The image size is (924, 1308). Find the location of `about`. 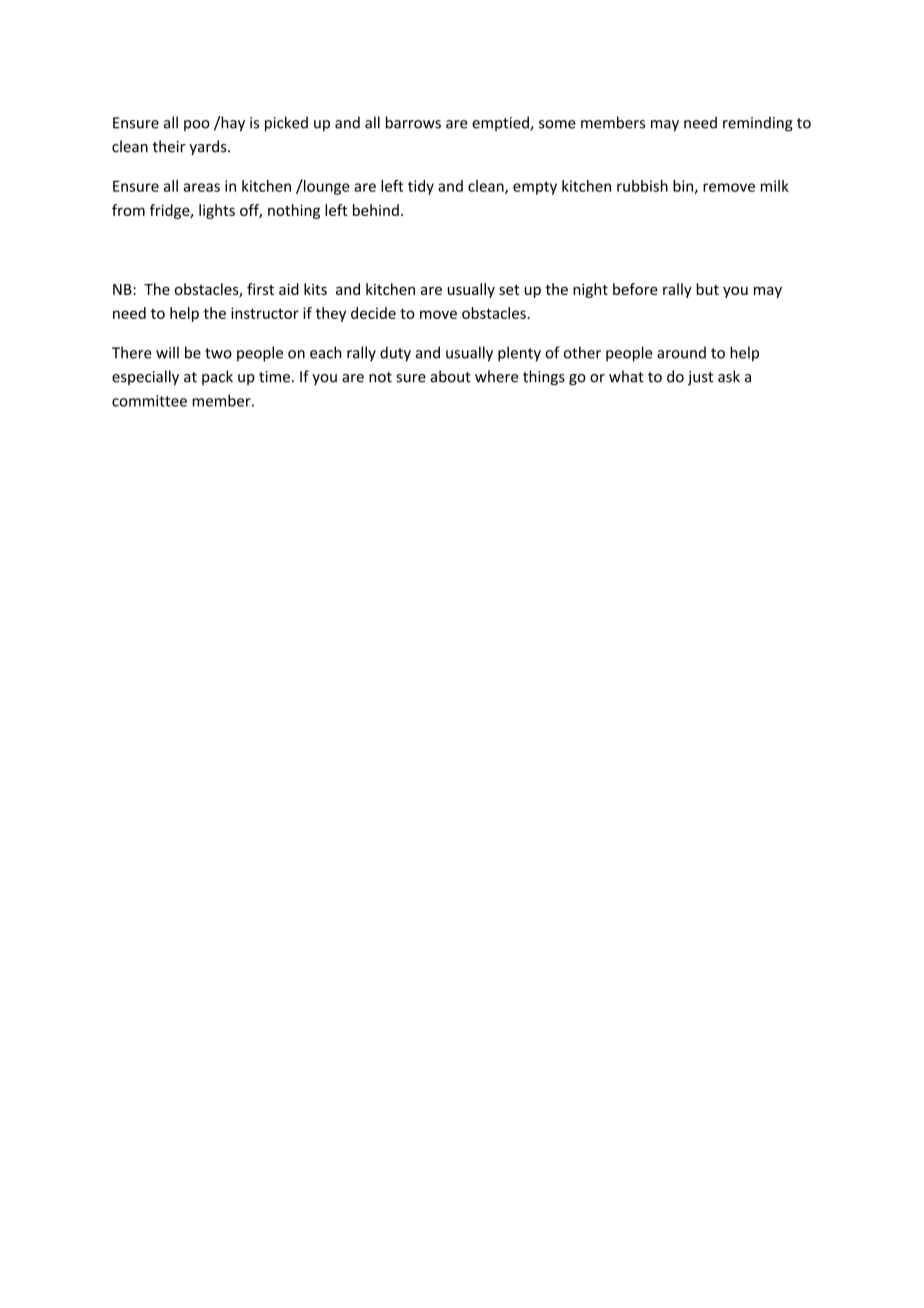

about is located at coordinates (451, 376).
